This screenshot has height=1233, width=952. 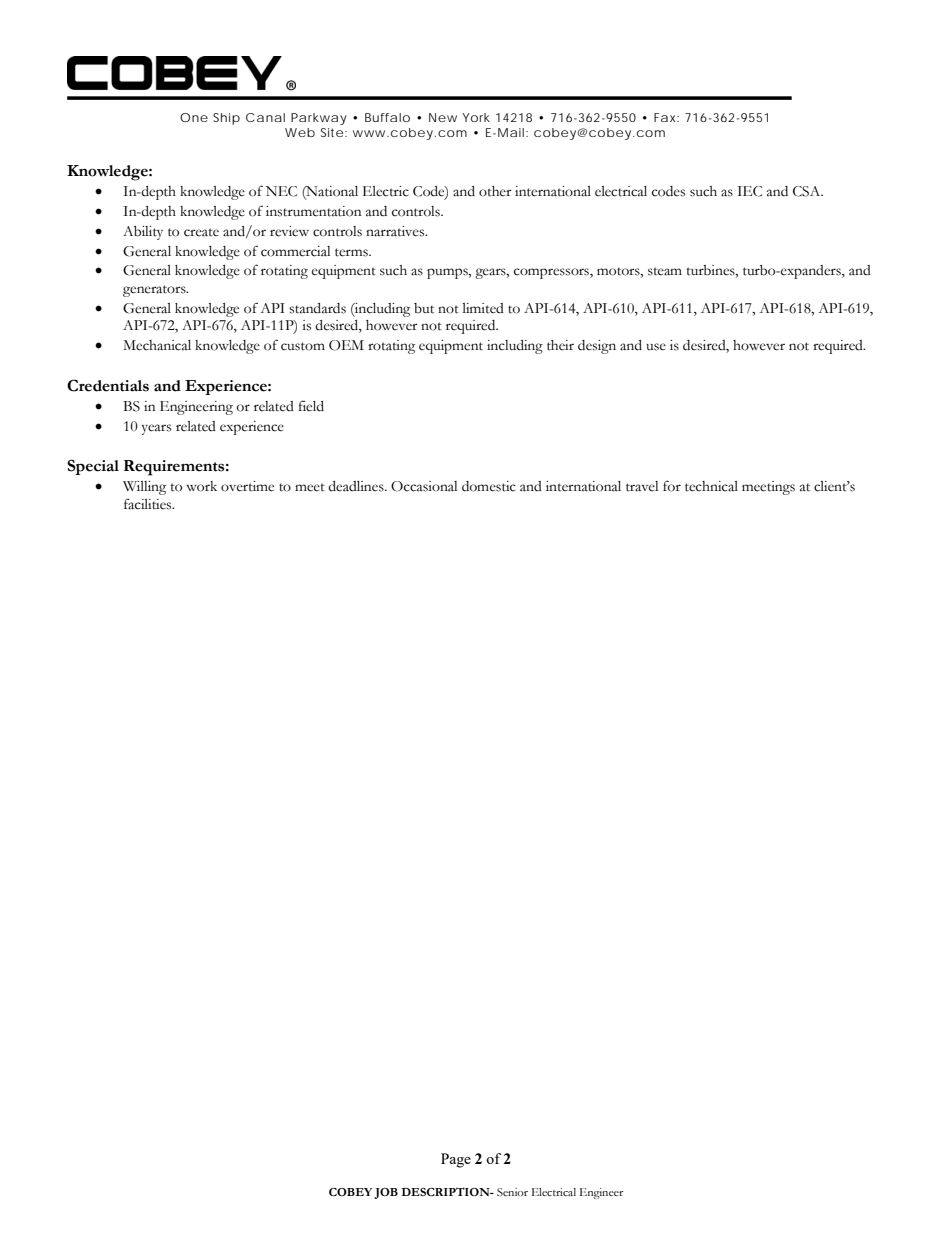 What do you see at coordinates (711, 486) in the screenshot?
I see `technical` at bounding box center [711, 486].
